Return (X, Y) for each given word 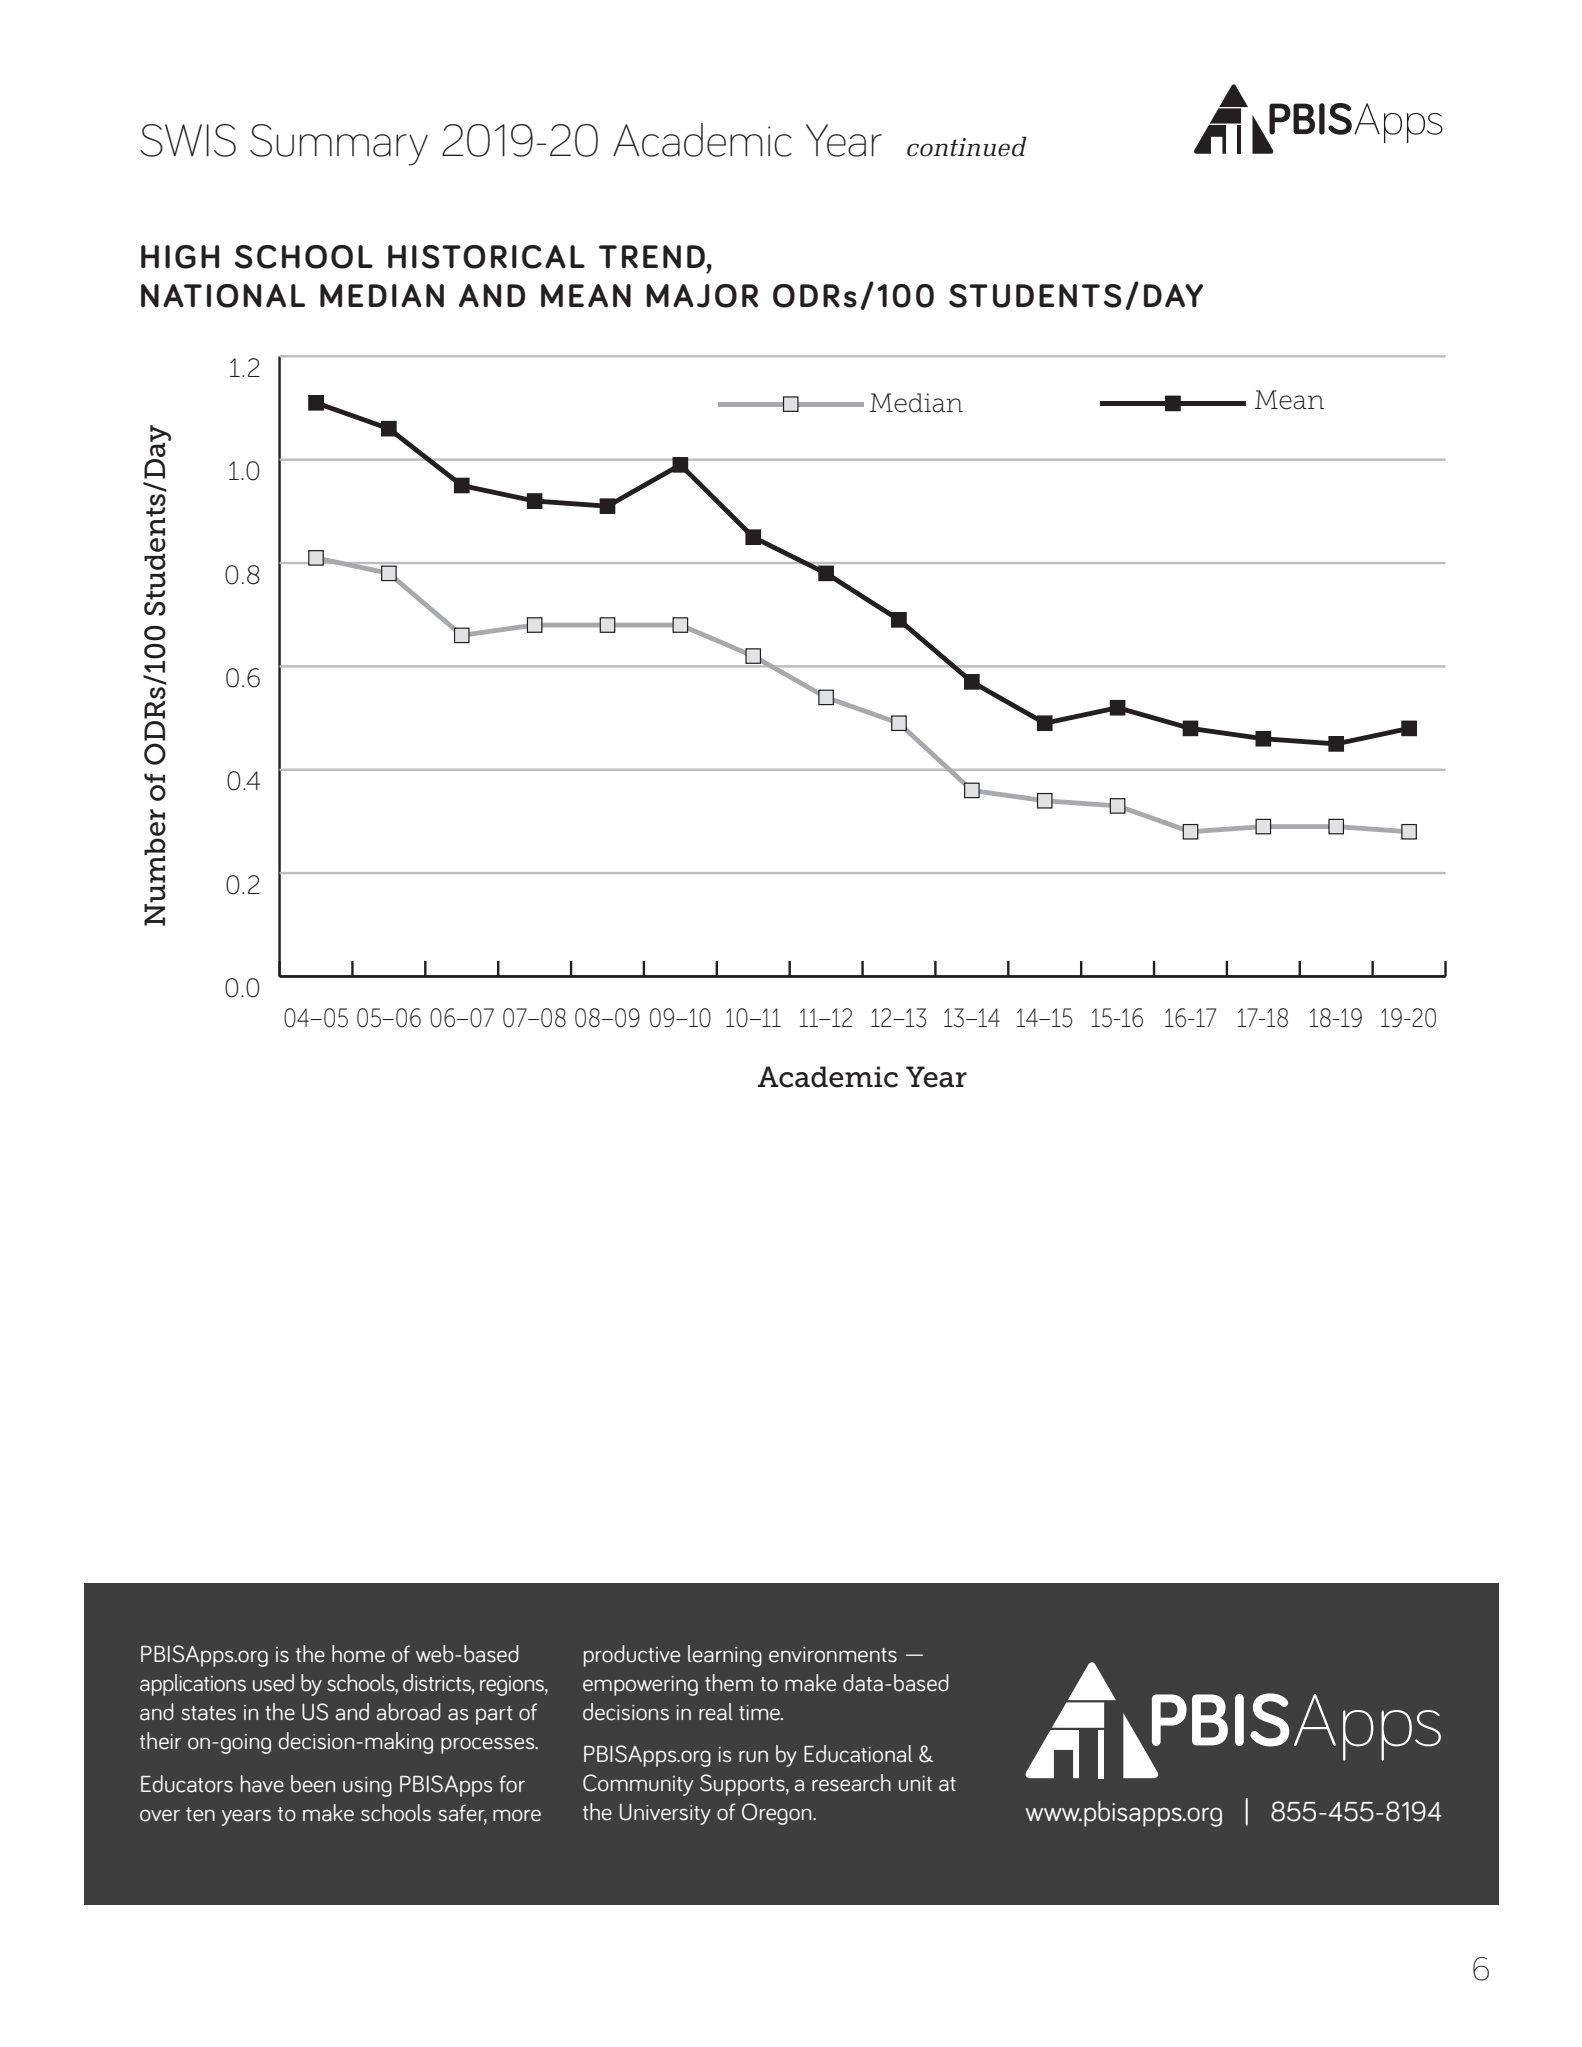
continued (967, 146)
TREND (652, 257)
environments (833, 1655)
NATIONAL (223, 296)
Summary (339, 145)
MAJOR (702, 296)
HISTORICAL (486, 257)
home (358, 1654)
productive (632, 1656)
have (262, 1784)
